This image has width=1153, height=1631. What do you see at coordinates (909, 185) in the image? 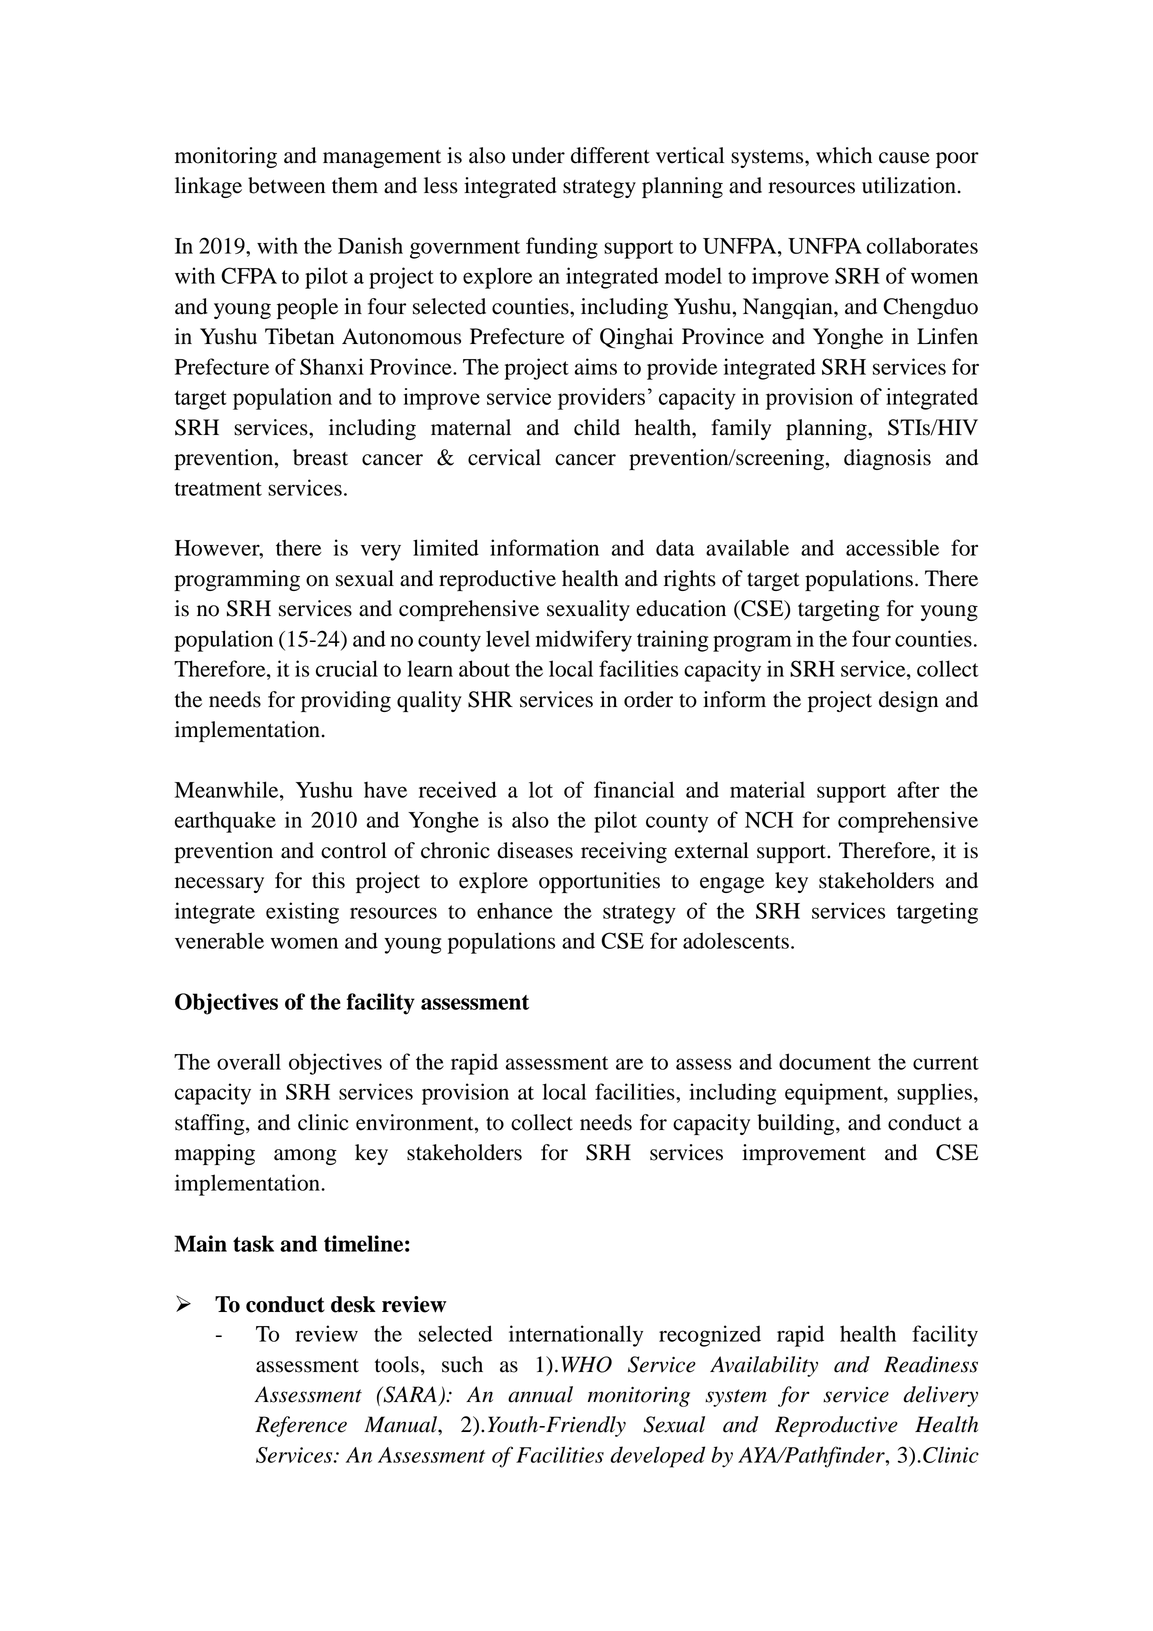
I see `utilization` at bounding box center [909, 185].
